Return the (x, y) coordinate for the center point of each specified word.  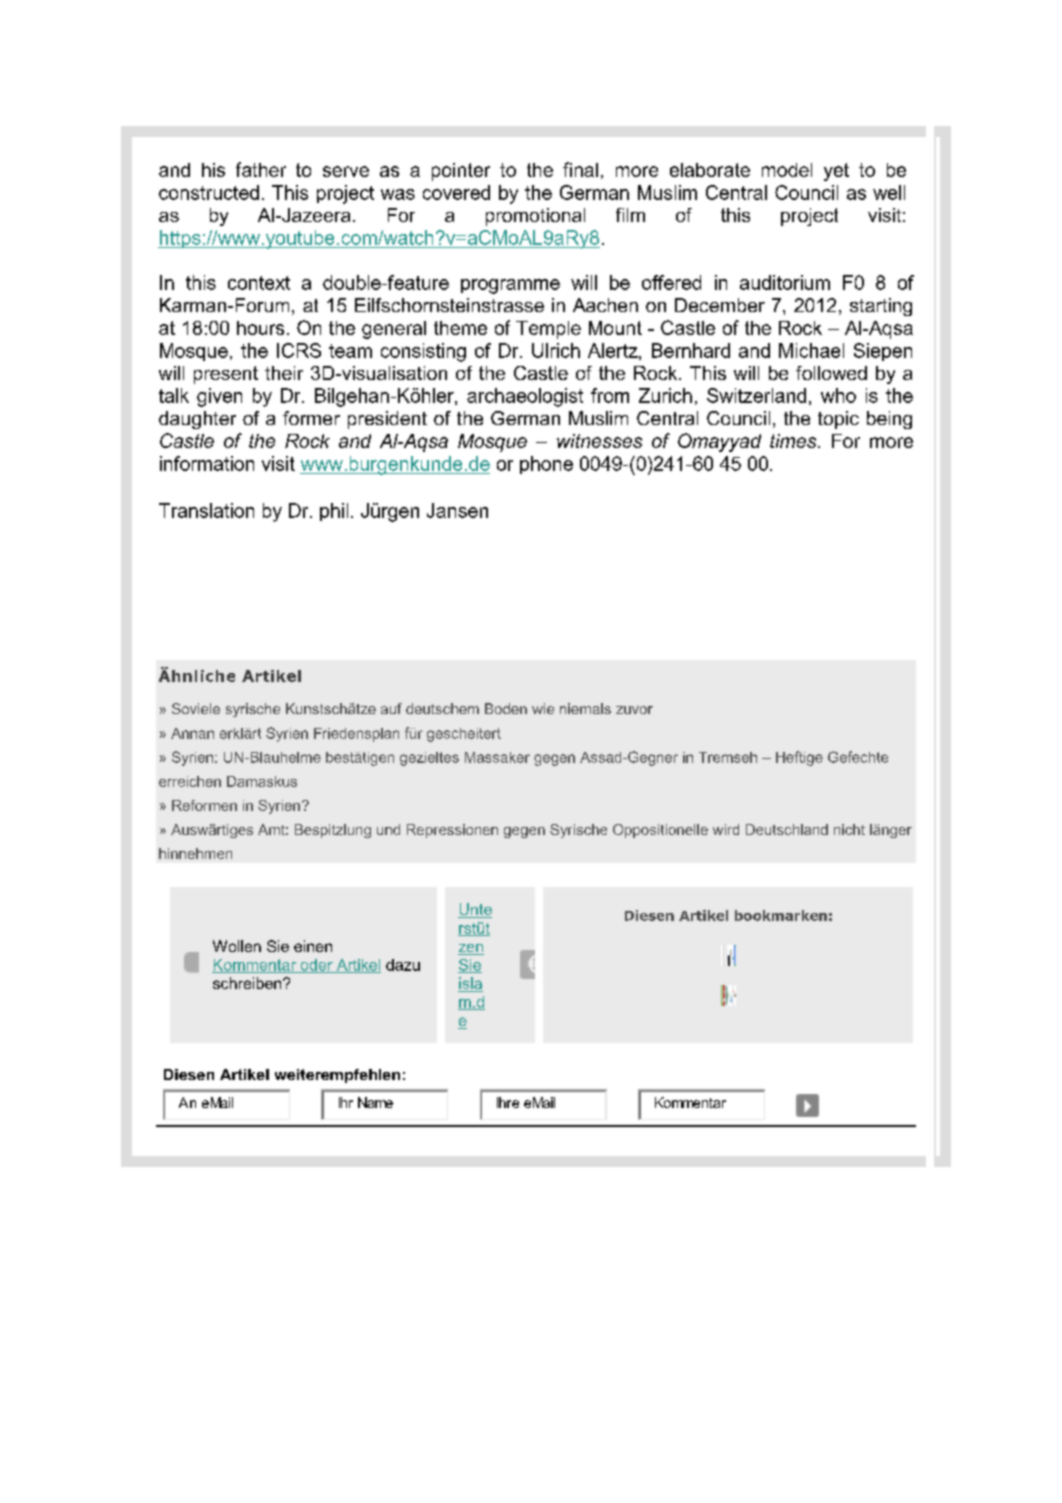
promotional (535, 217)
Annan (192, 733)
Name (375, 1102)
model (787, 170)
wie (543, 708)
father (261, 169)
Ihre (508, 1102)
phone (546, 465)
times (794, 441)
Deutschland (787, 829)
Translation (206, 510)
